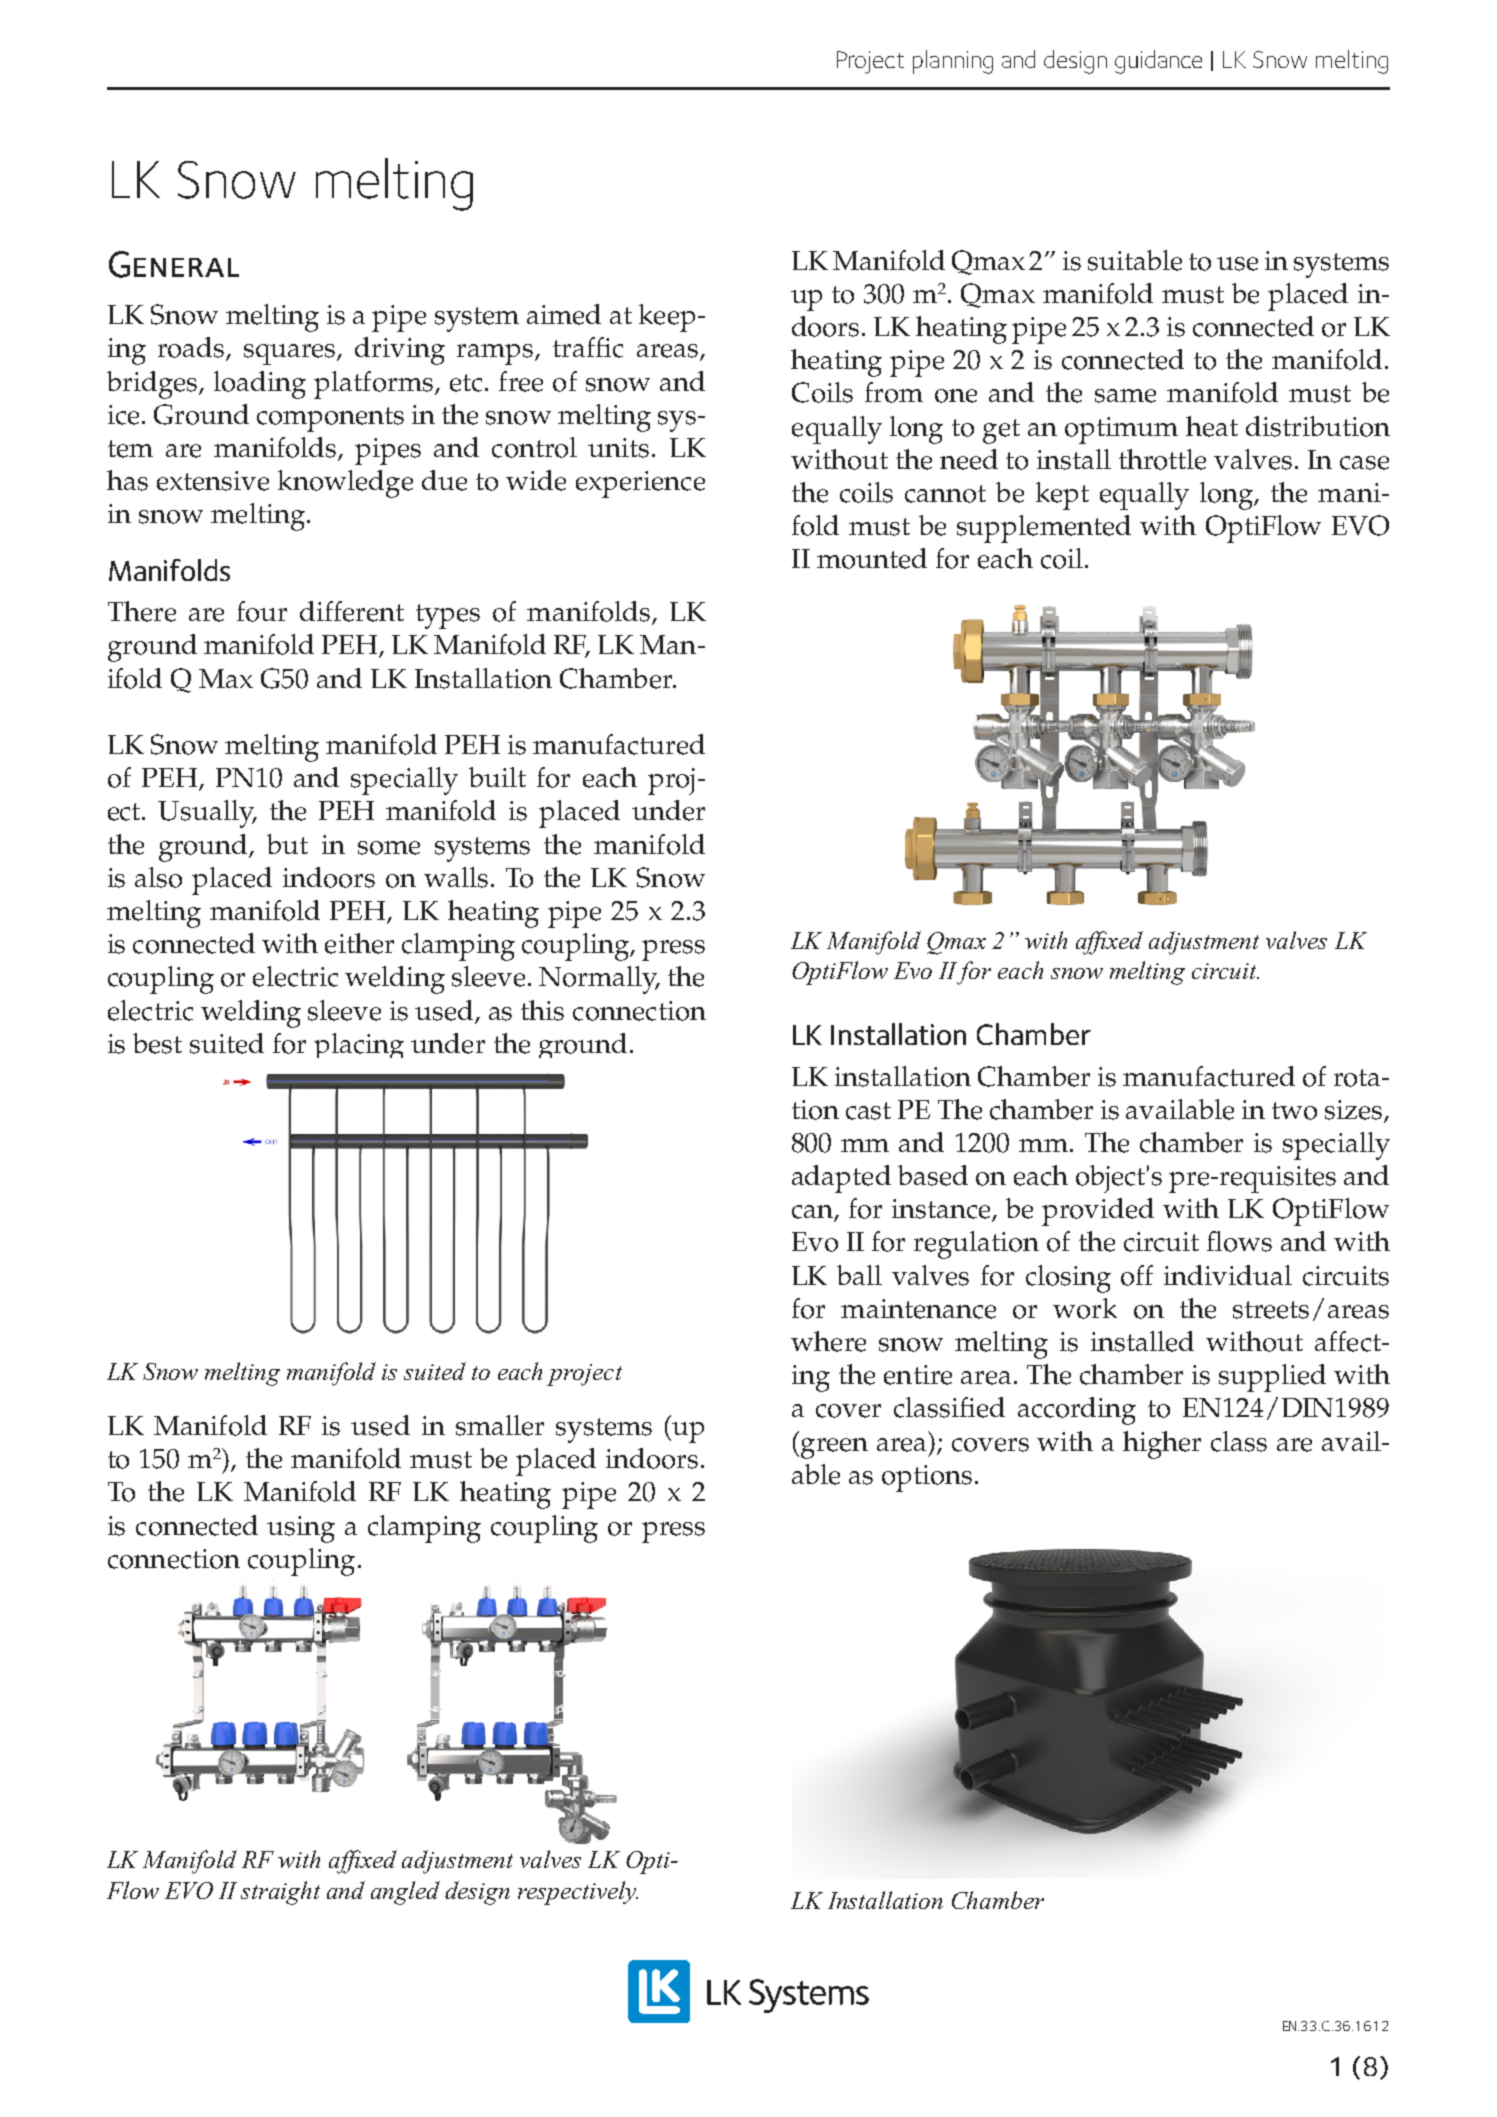 The height and width of the screenshot is (2117, 1497). I want to click on straight, so click(280, 1893).
